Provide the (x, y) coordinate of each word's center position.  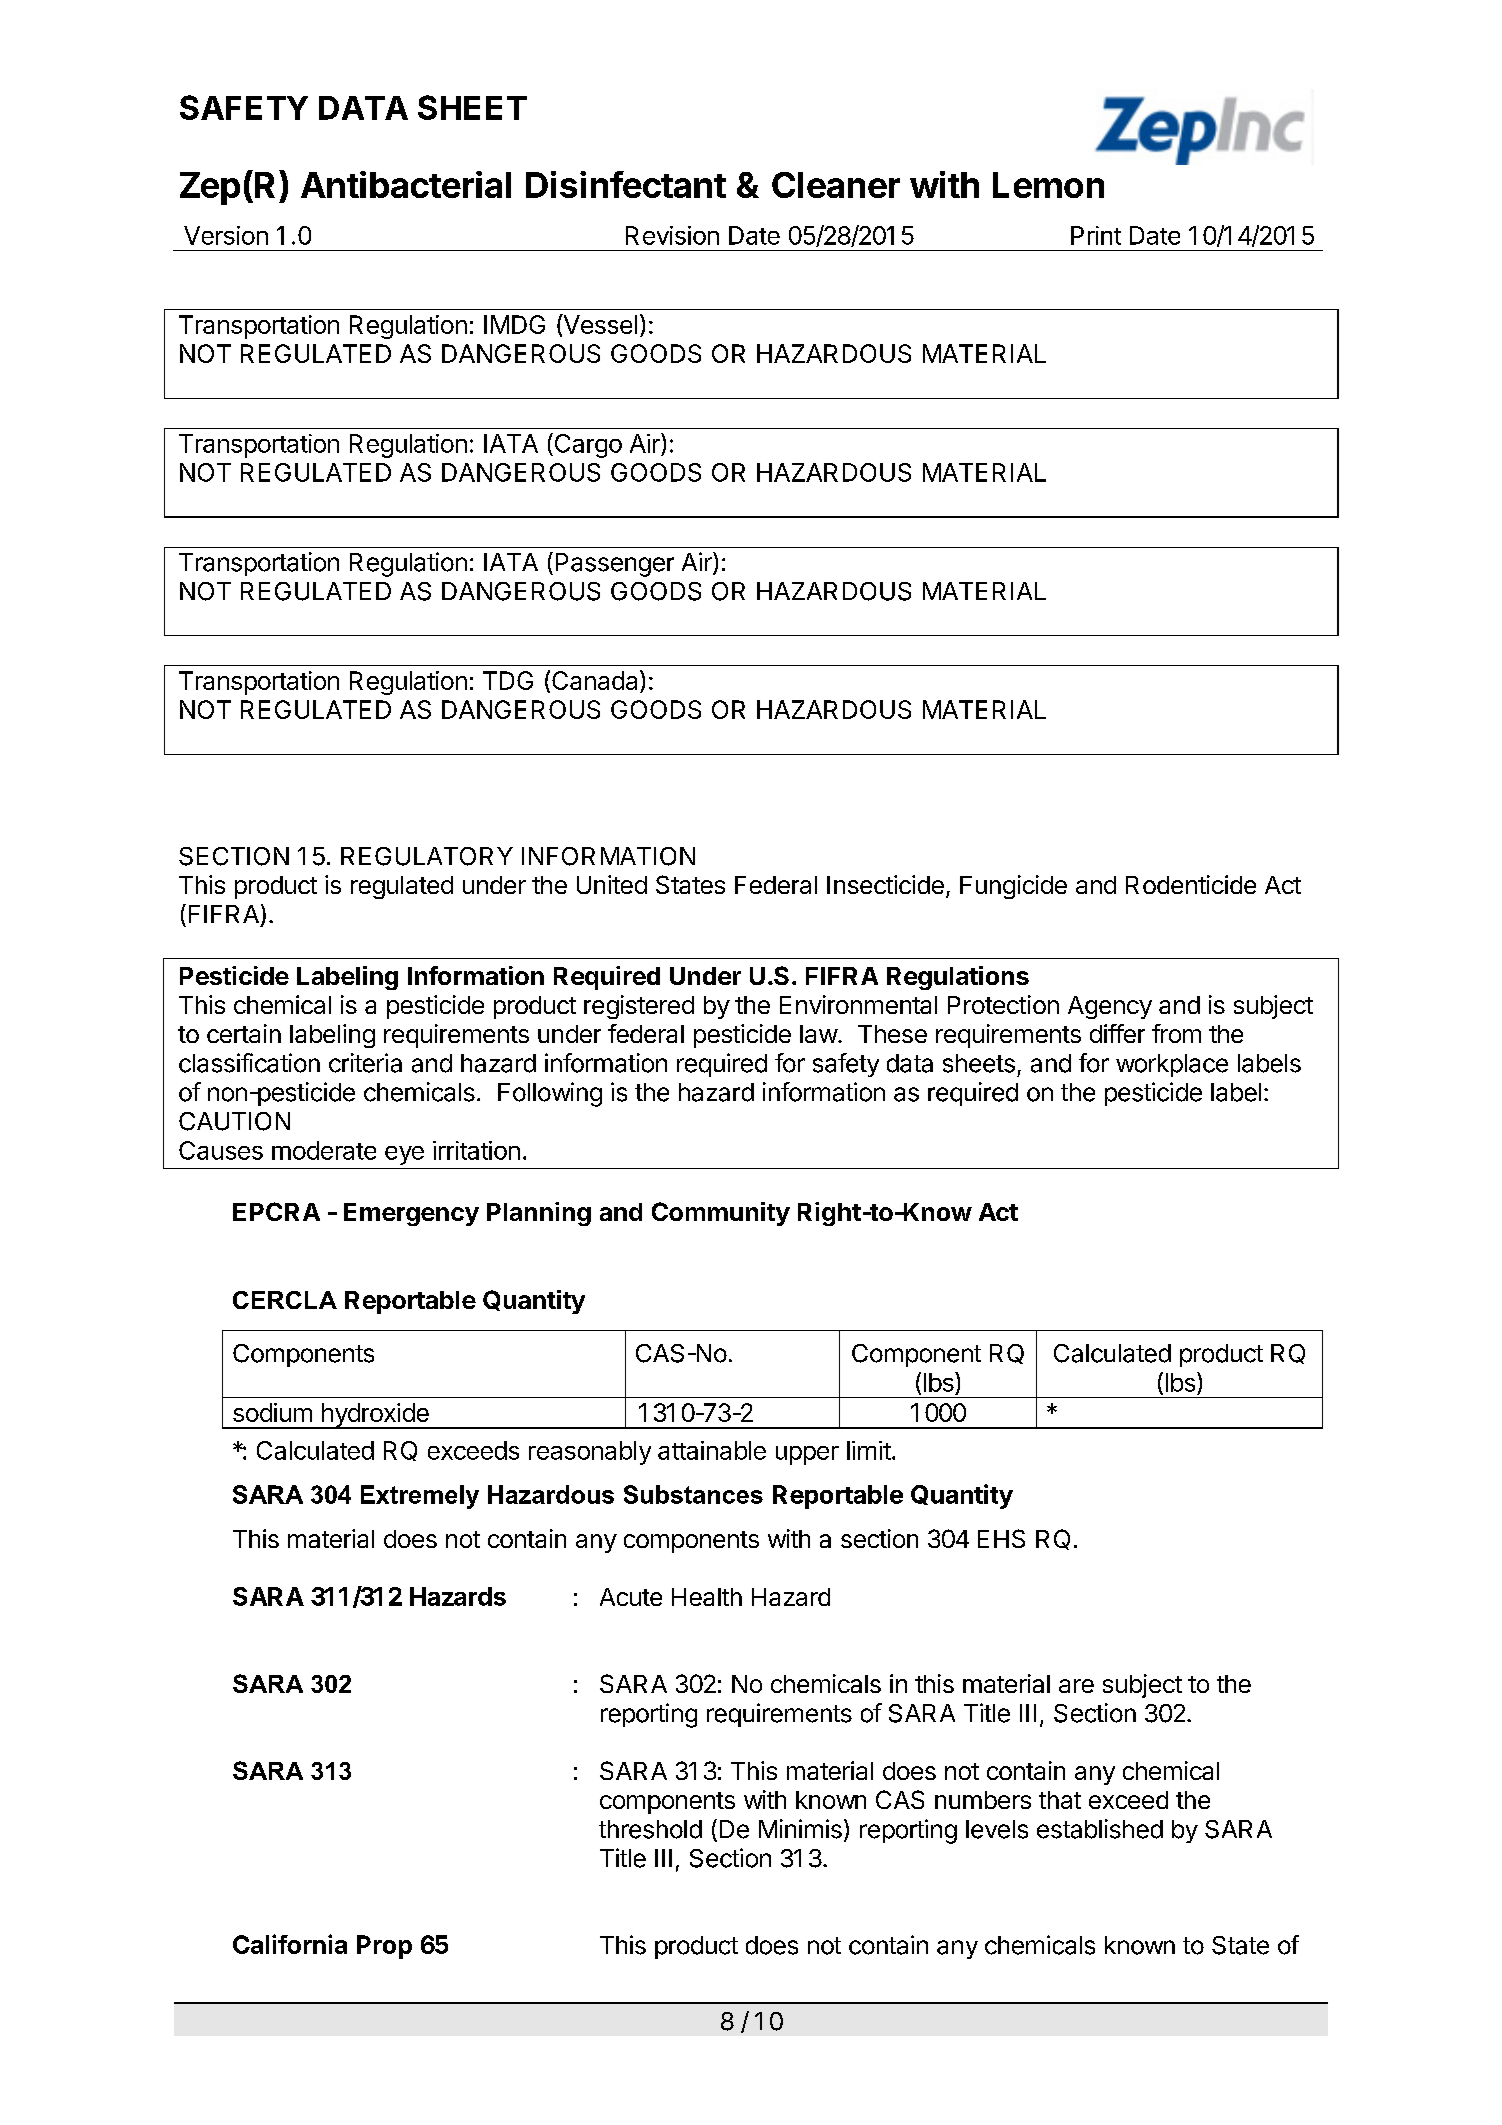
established (1100, 1829)
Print (1096, 235)
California (290, 1944)
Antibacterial (406, 184)
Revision (672, 235)
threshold (650, 1829)
